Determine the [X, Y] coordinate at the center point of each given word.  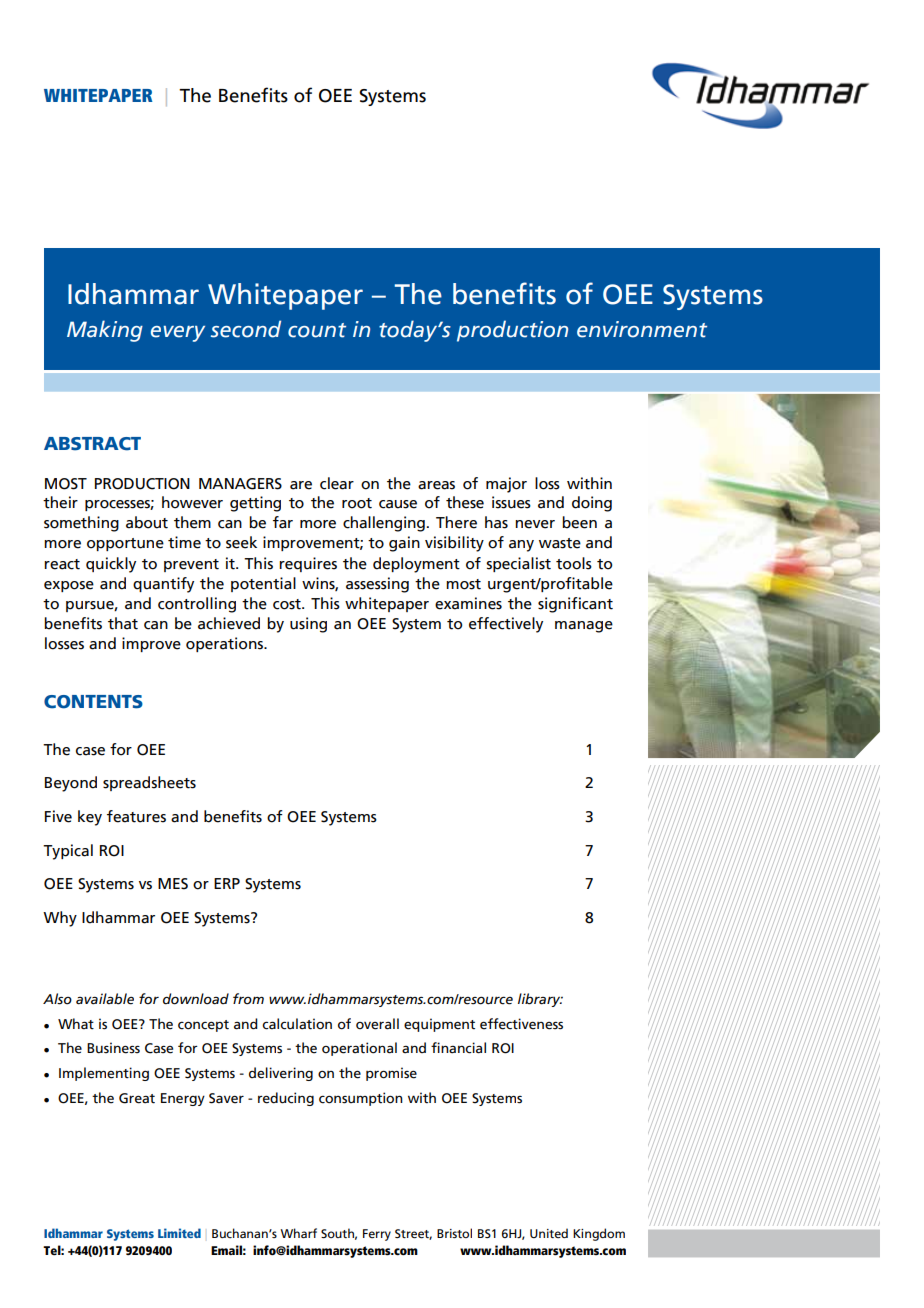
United [549, 1233]
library [540, 1000]
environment [642, 329]
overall [377, 1024]
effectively [506, 625]
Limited [179, 1233]
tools [574, 563]
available [105, 999]
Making [105, 331]
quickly [111, 565]
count [317, 330]
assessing [377, 585]
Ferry [377, 1235]
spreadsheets [149, 783]
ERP [227, 883]
